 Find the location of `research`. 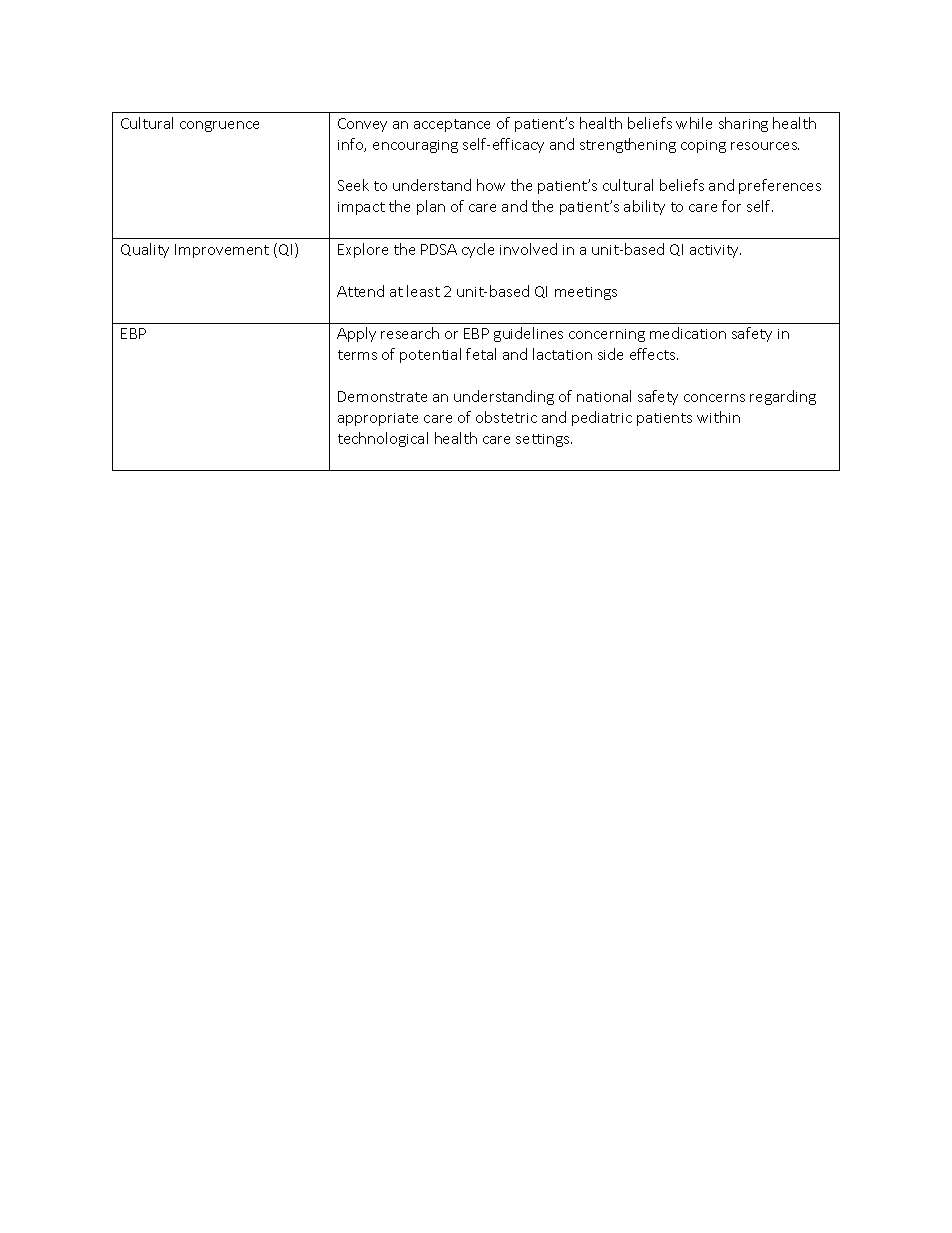

research is located at coordinates (410, 333).
